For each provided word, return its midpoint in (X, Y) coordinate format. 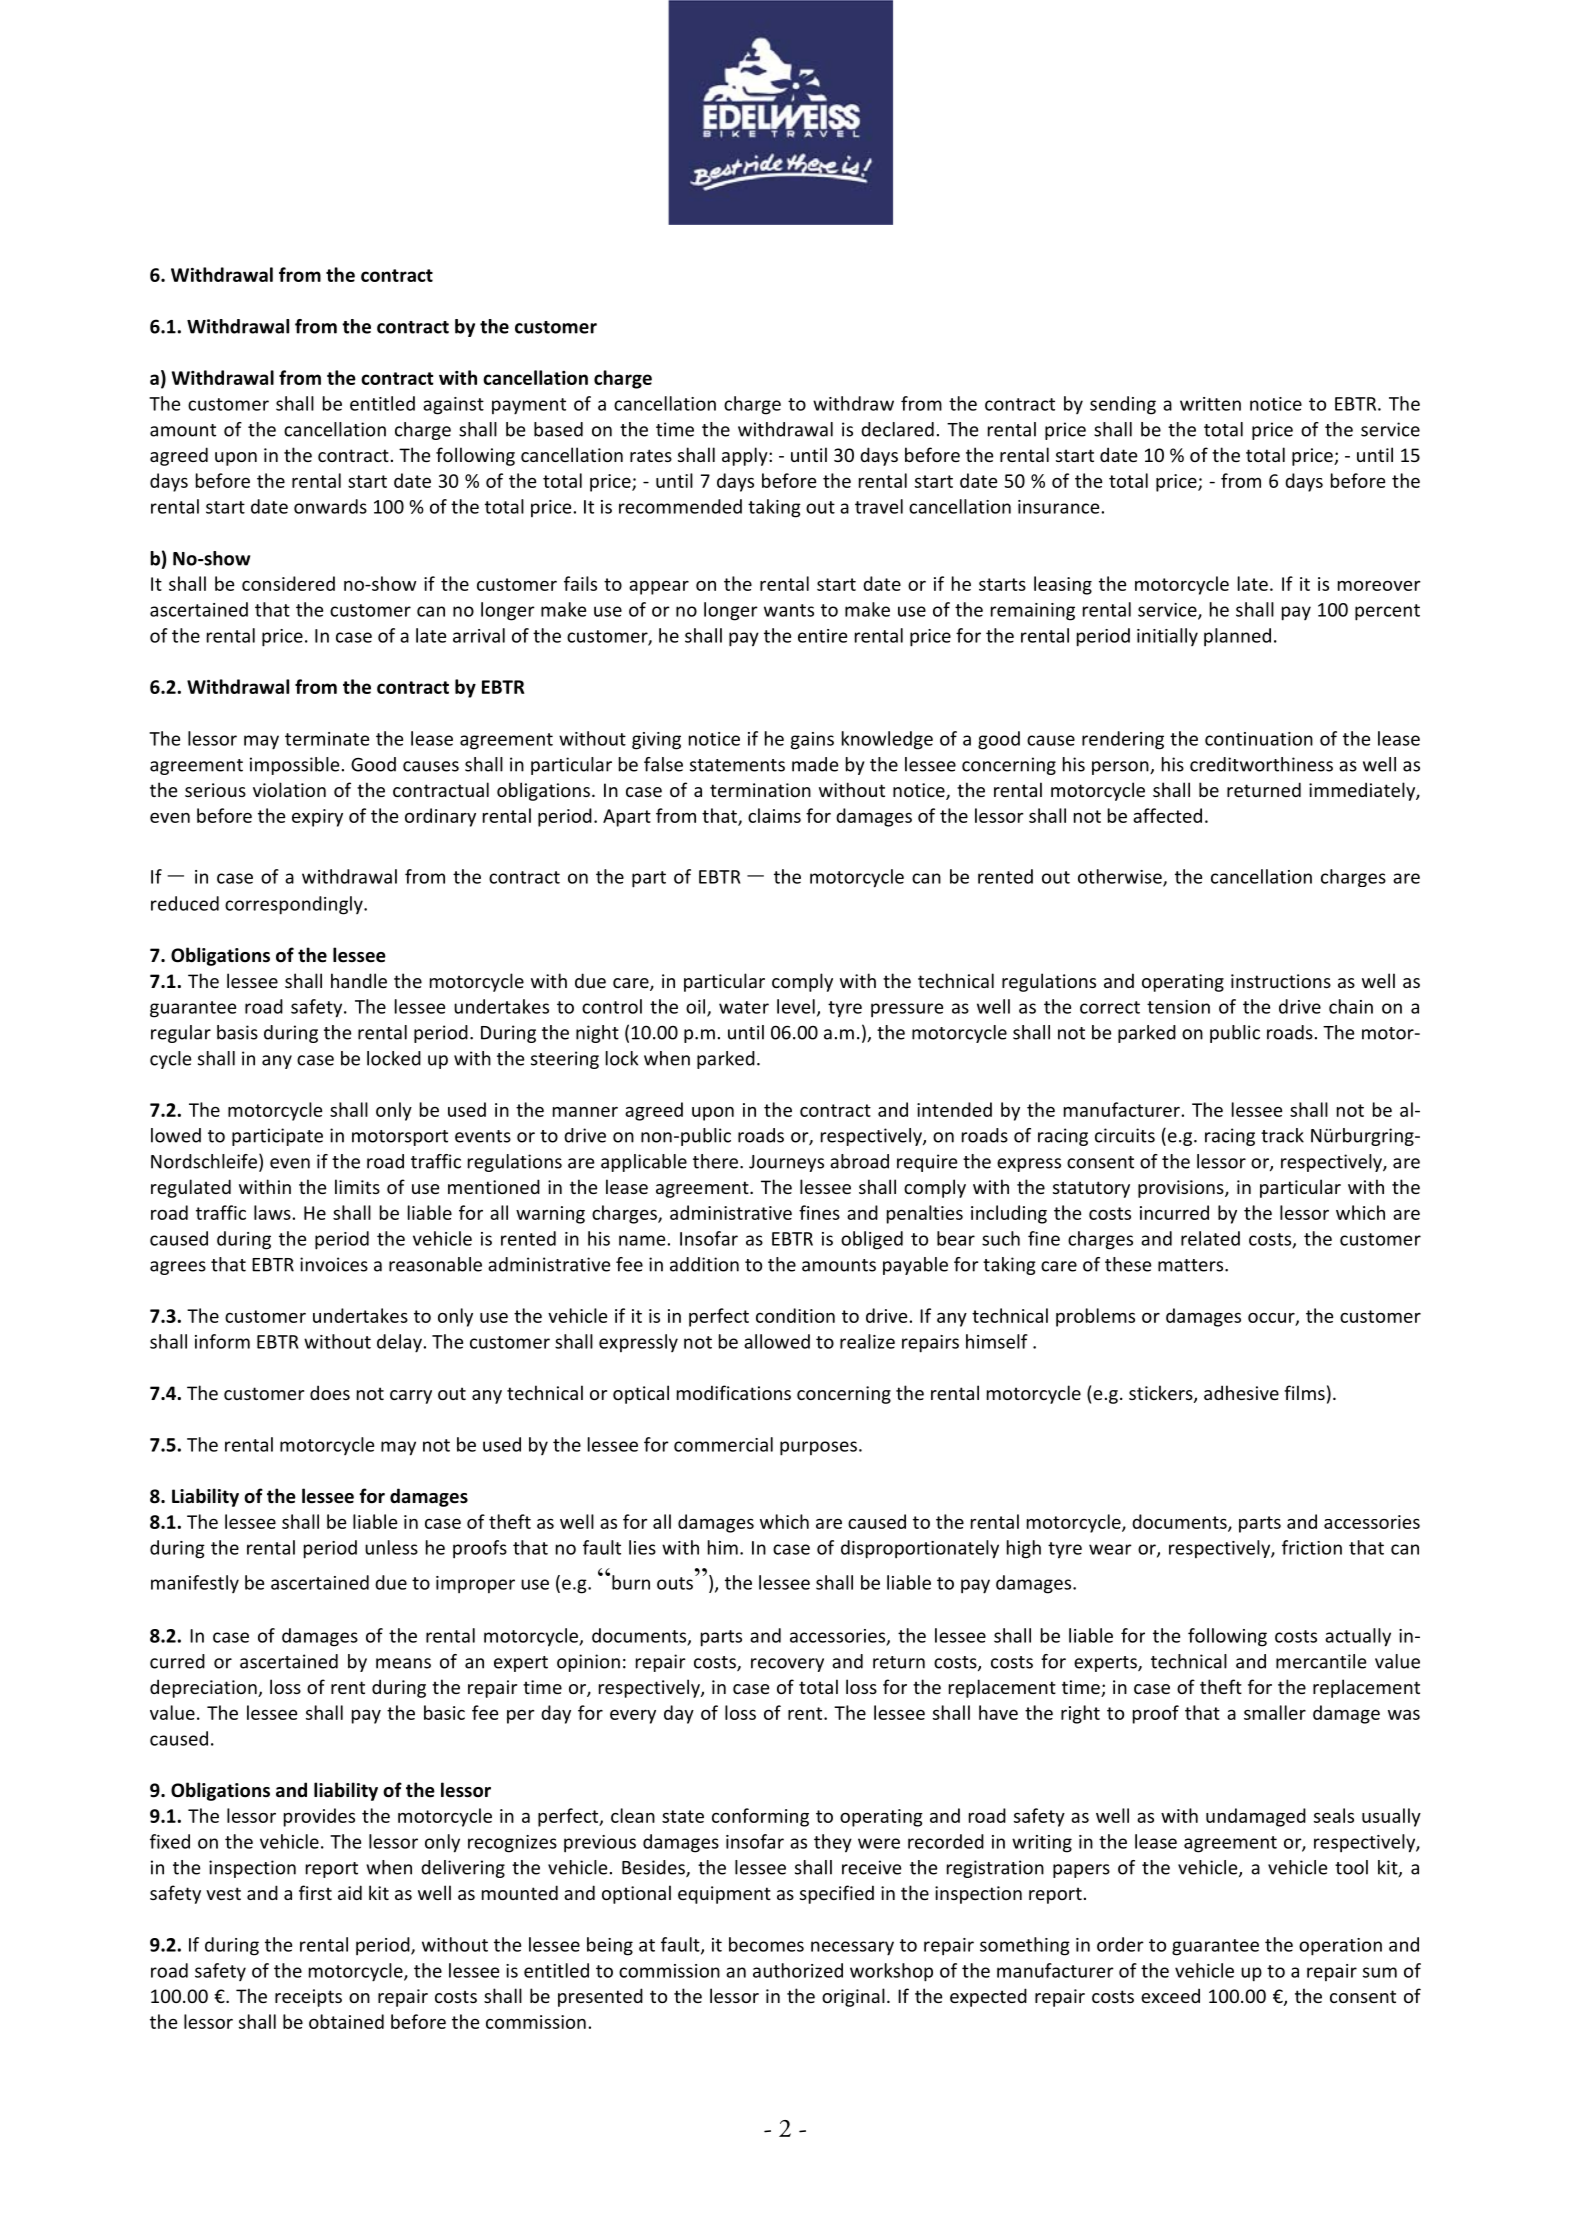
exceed (1170, 1995)
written (1210, 404)
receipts (308, 1998)
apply (746, 456)
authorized (798, 1970)
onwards (330, 506)
